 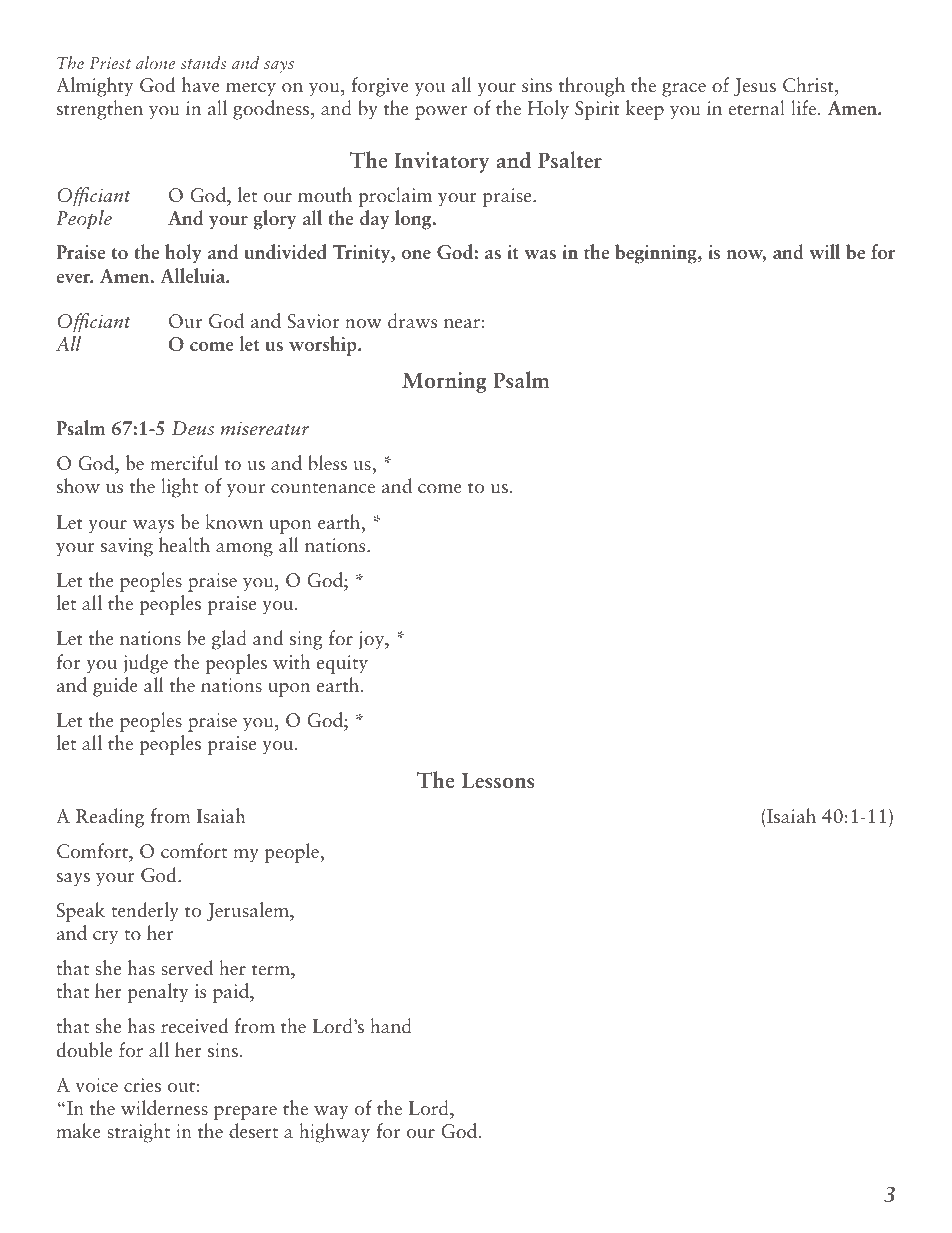 I want to click on power, so click(x=441, y=113).
